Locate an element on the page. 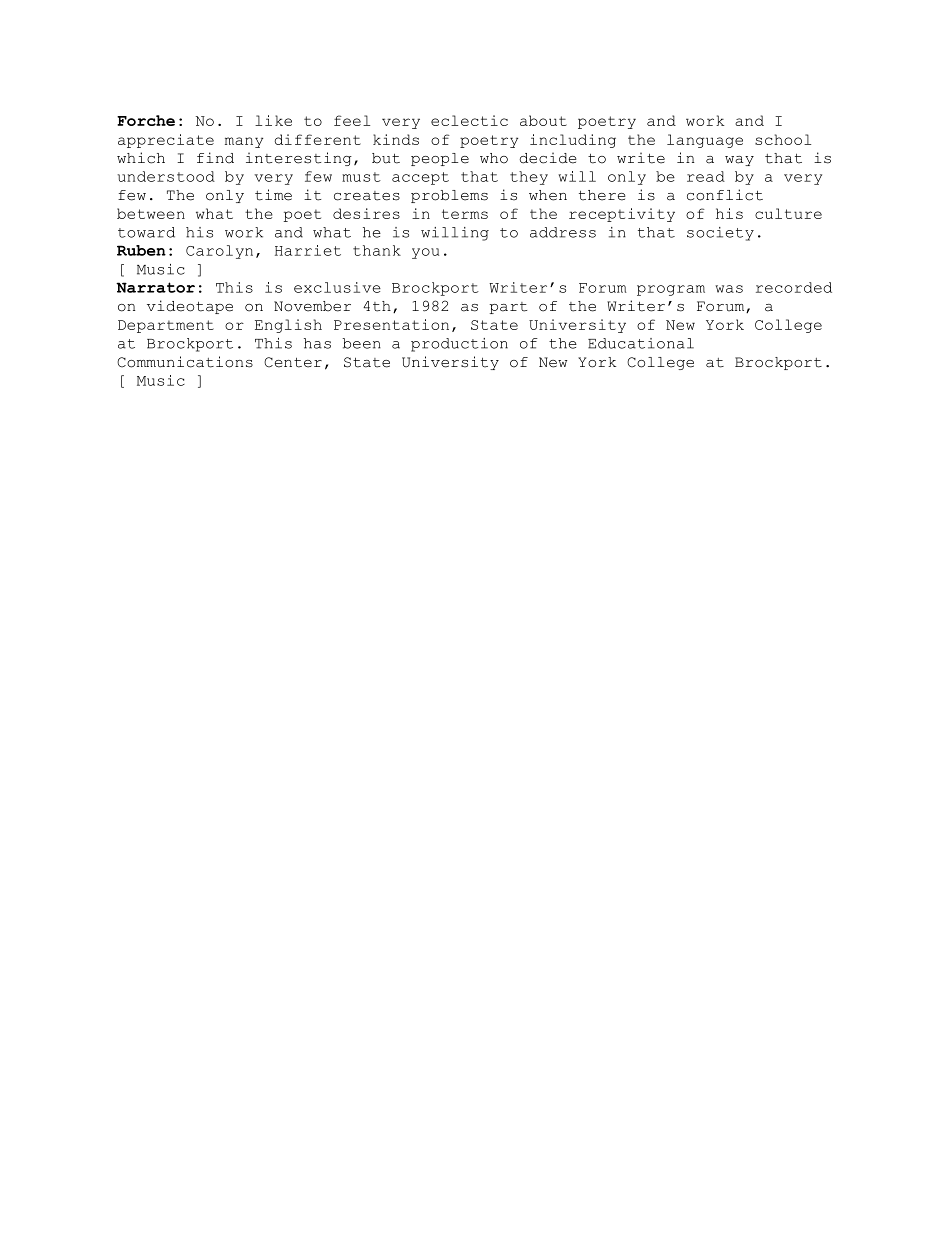 The image size is (952, 1233). language is located at coordinates (705, 141).
